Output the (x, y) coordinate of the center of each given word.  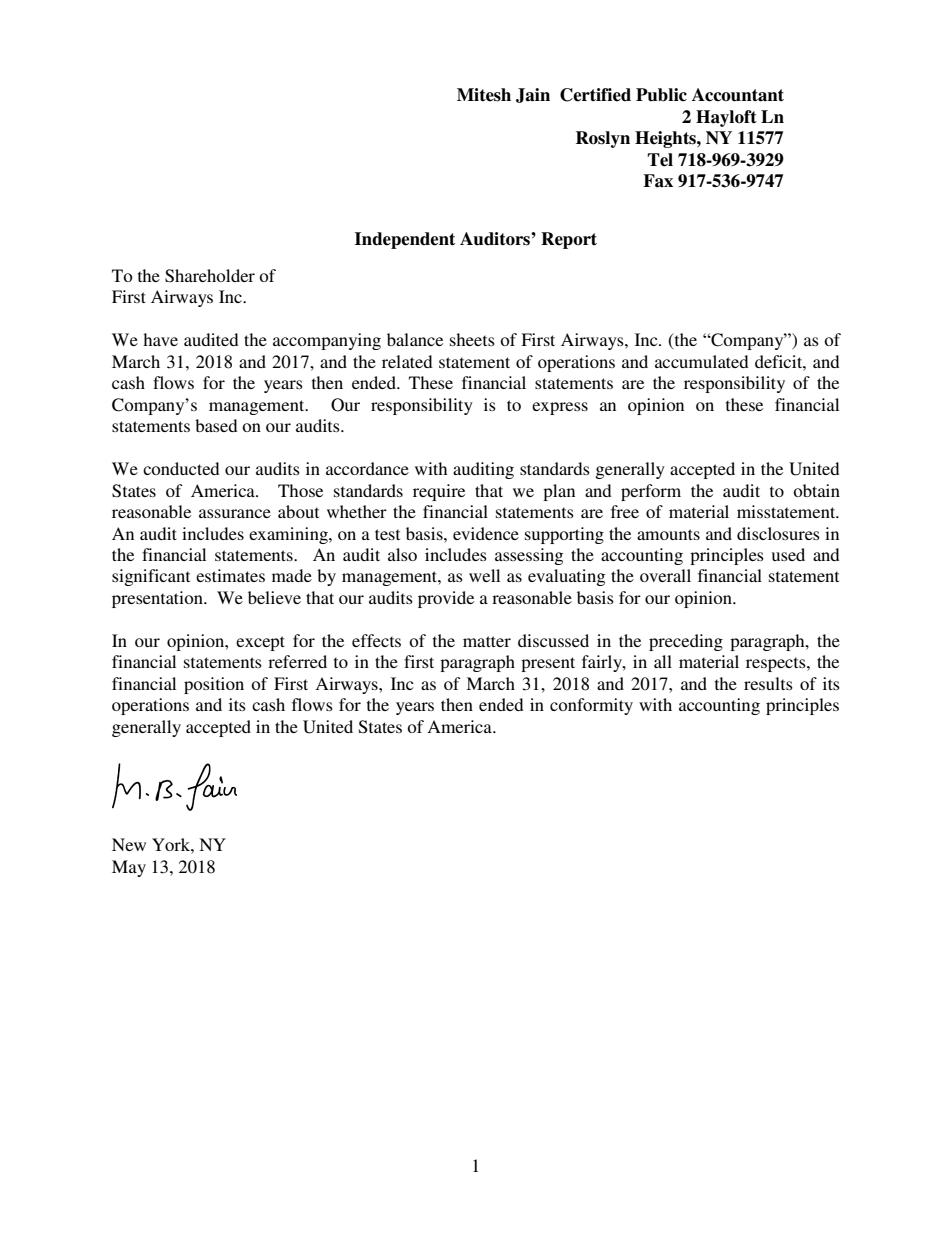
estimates (230, 575)
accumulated (702, 361)
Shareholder (210, 276)
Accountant (738, 95)
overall (665, 575)
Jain (533, 95)
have (160, 339)
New (129, 844)
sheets (472, 339)
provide (446, 599)
